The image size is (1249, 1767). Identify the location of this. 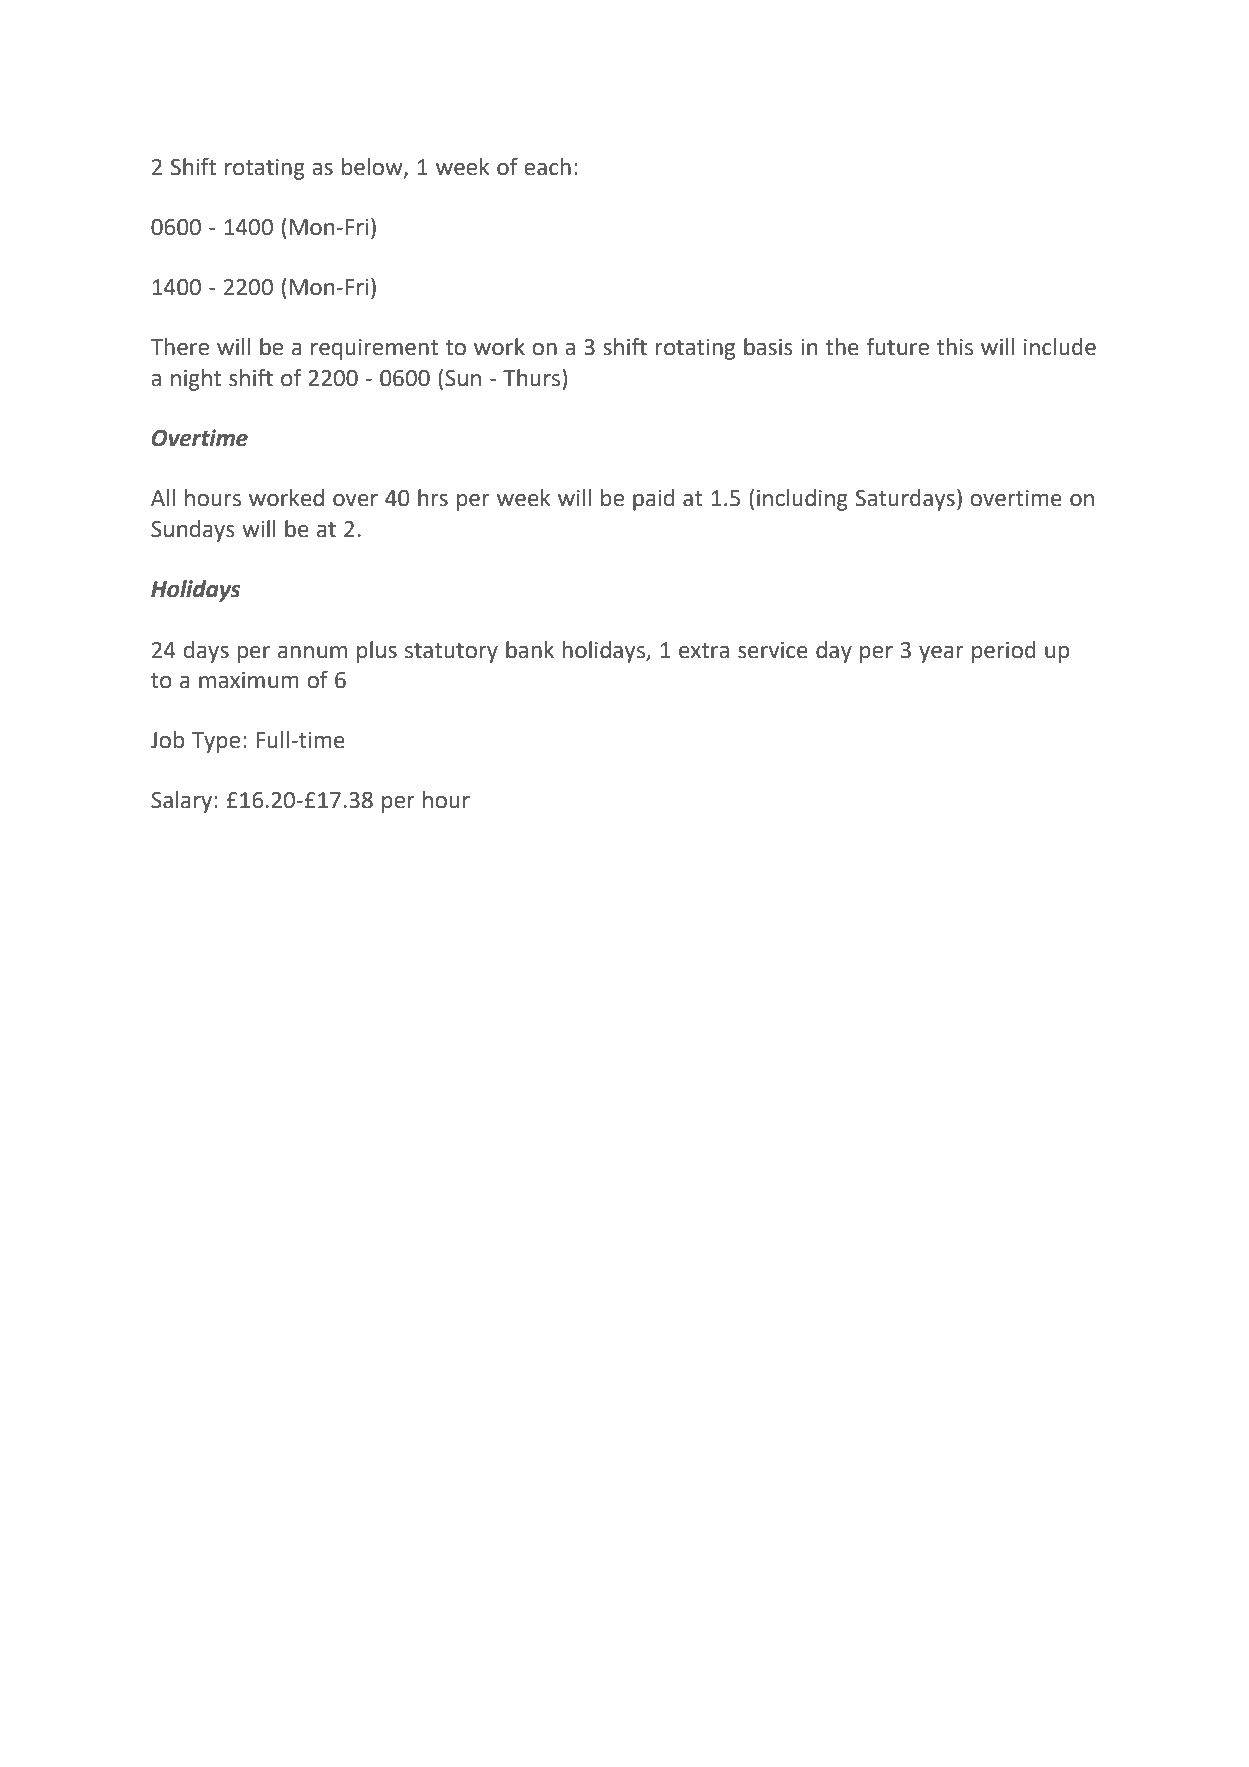
(955, 347).
